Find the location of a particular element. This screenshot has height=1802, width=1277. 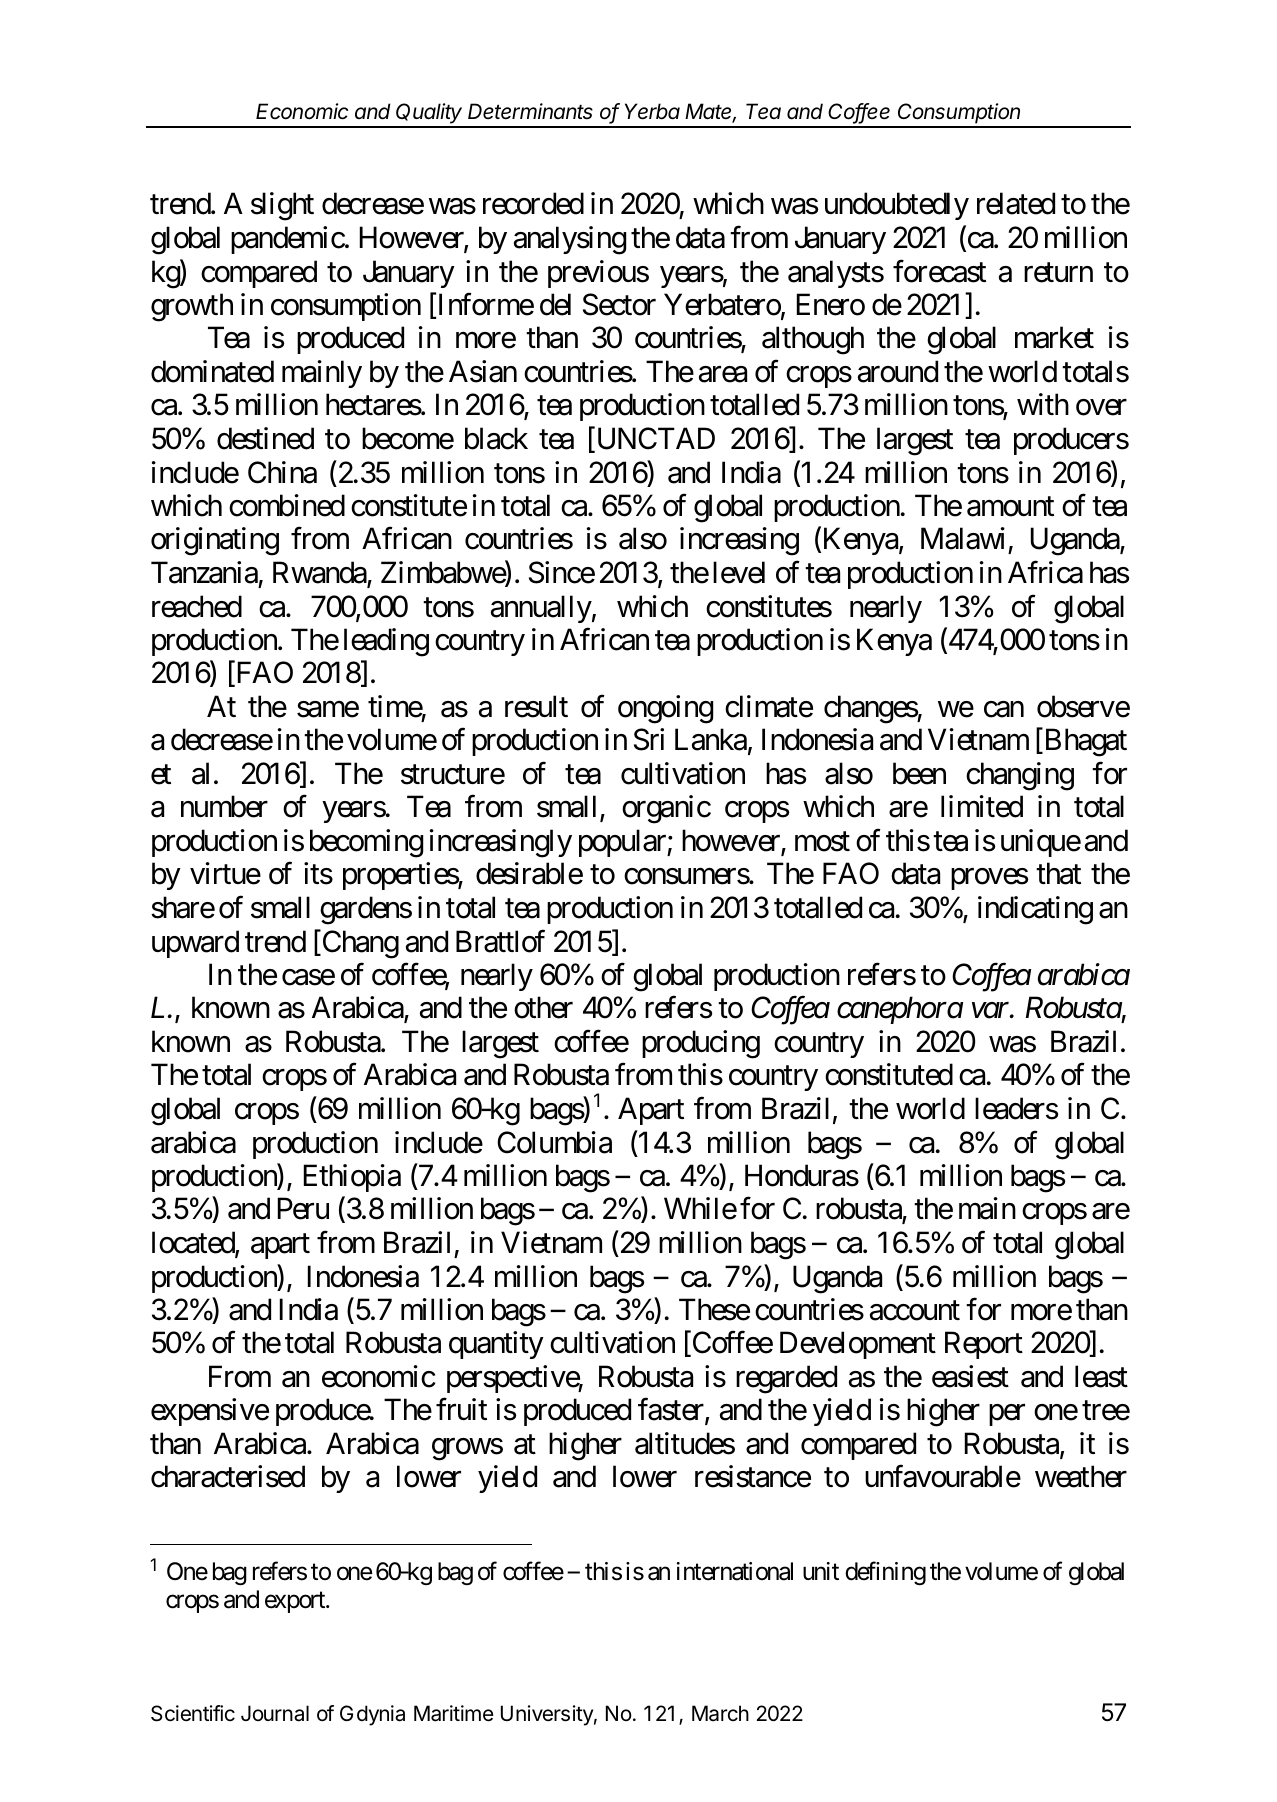

Journal is located at coordinates (275, 1713).
